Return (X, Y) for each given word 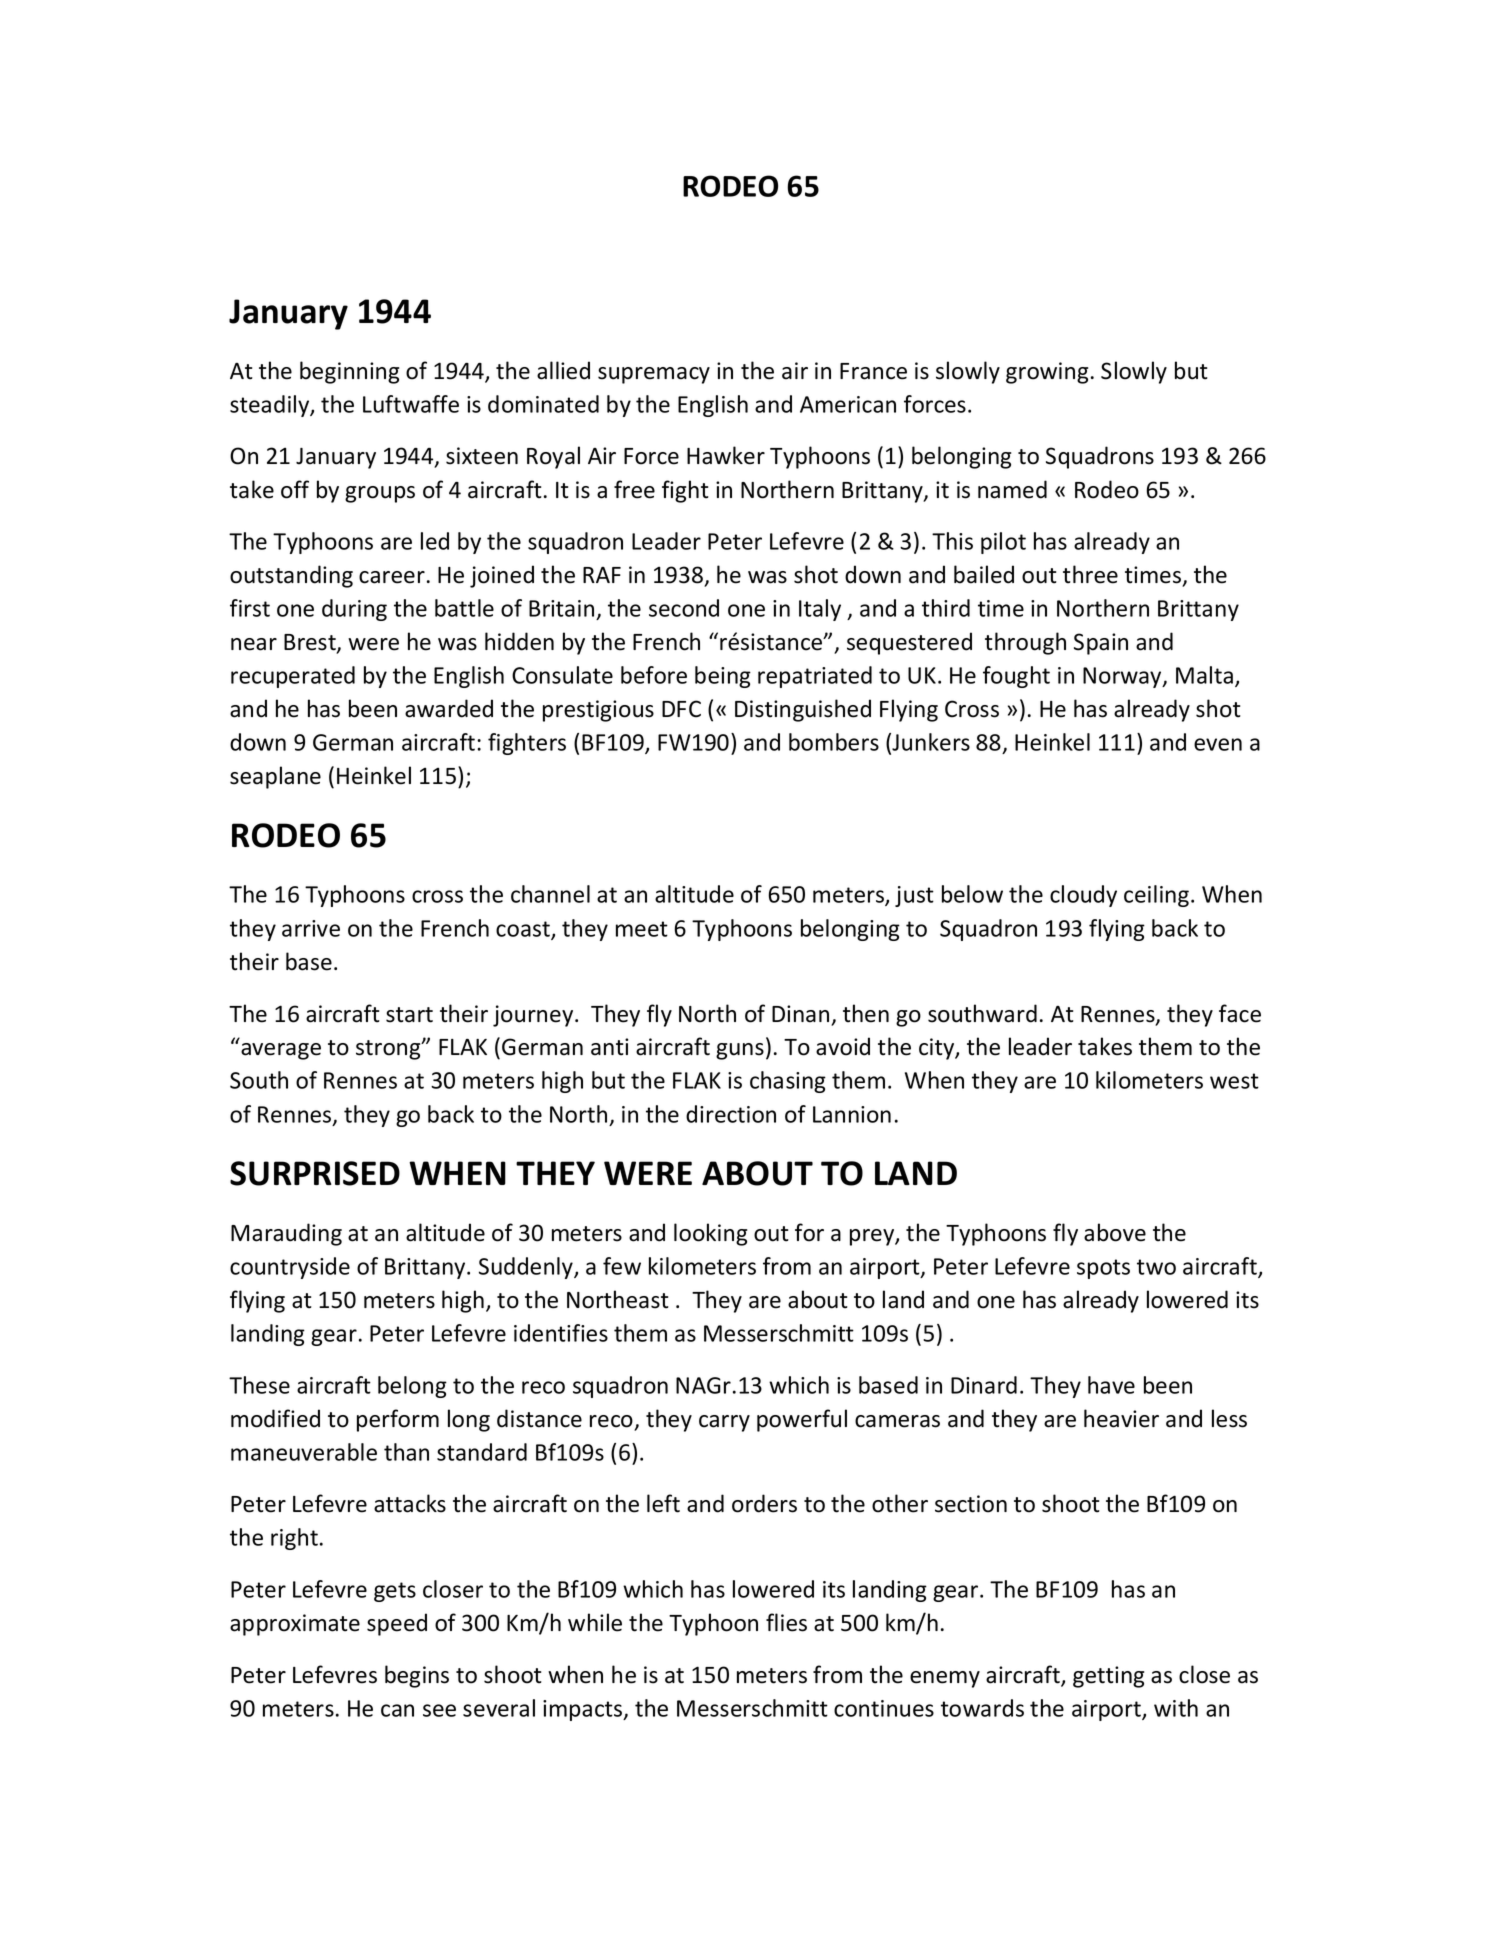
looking (710, 1234)
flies (786, 1622)
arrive (311, 928)
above (1115, 1232)
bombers (834, 742)
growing (1047, 373)
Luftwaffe (411, 404)
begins (417, 1676)
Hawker (726, 455)
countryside (290, 1268)
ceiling (1156, 896)
